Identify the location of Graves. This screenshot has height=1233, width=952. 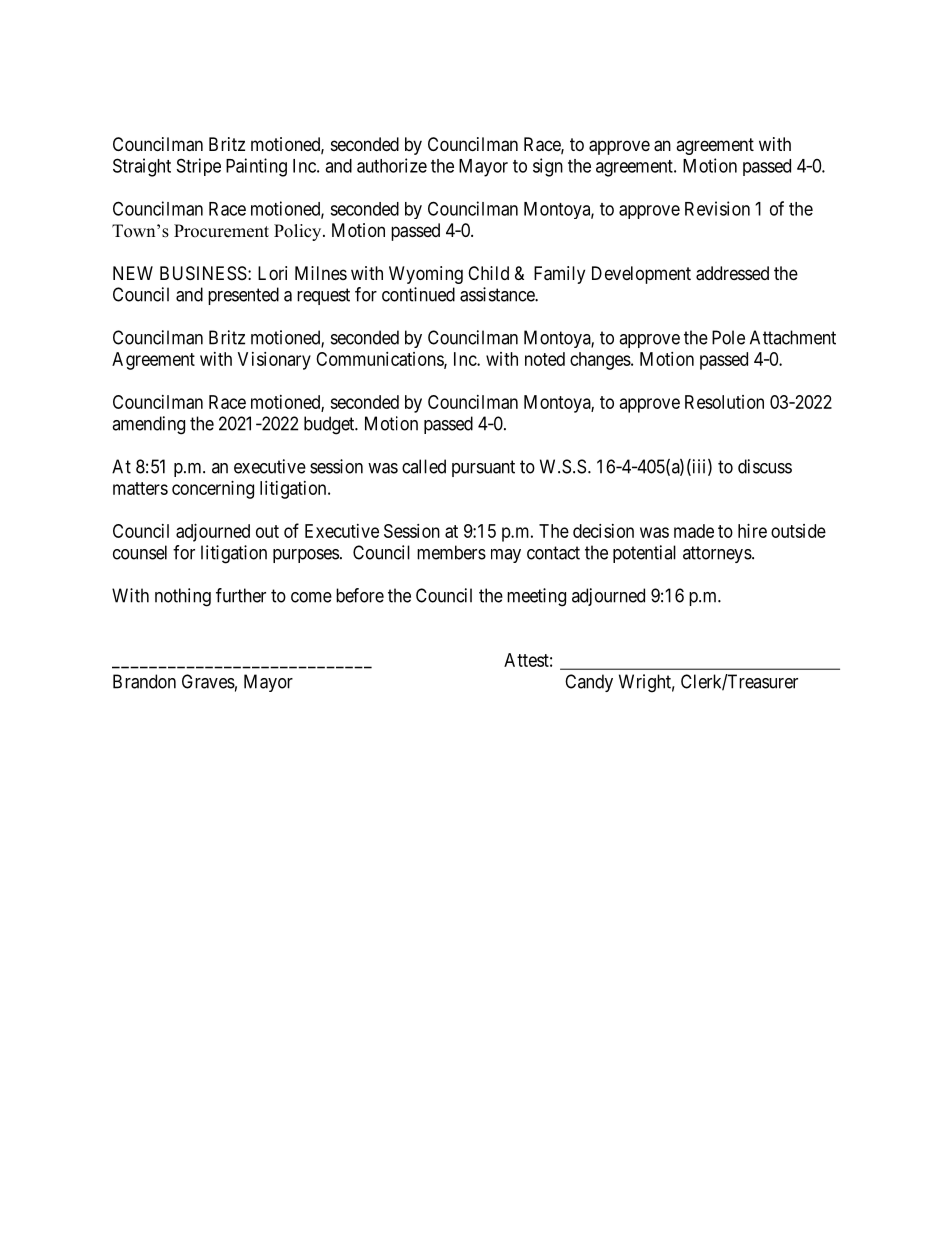
(208, 681).
